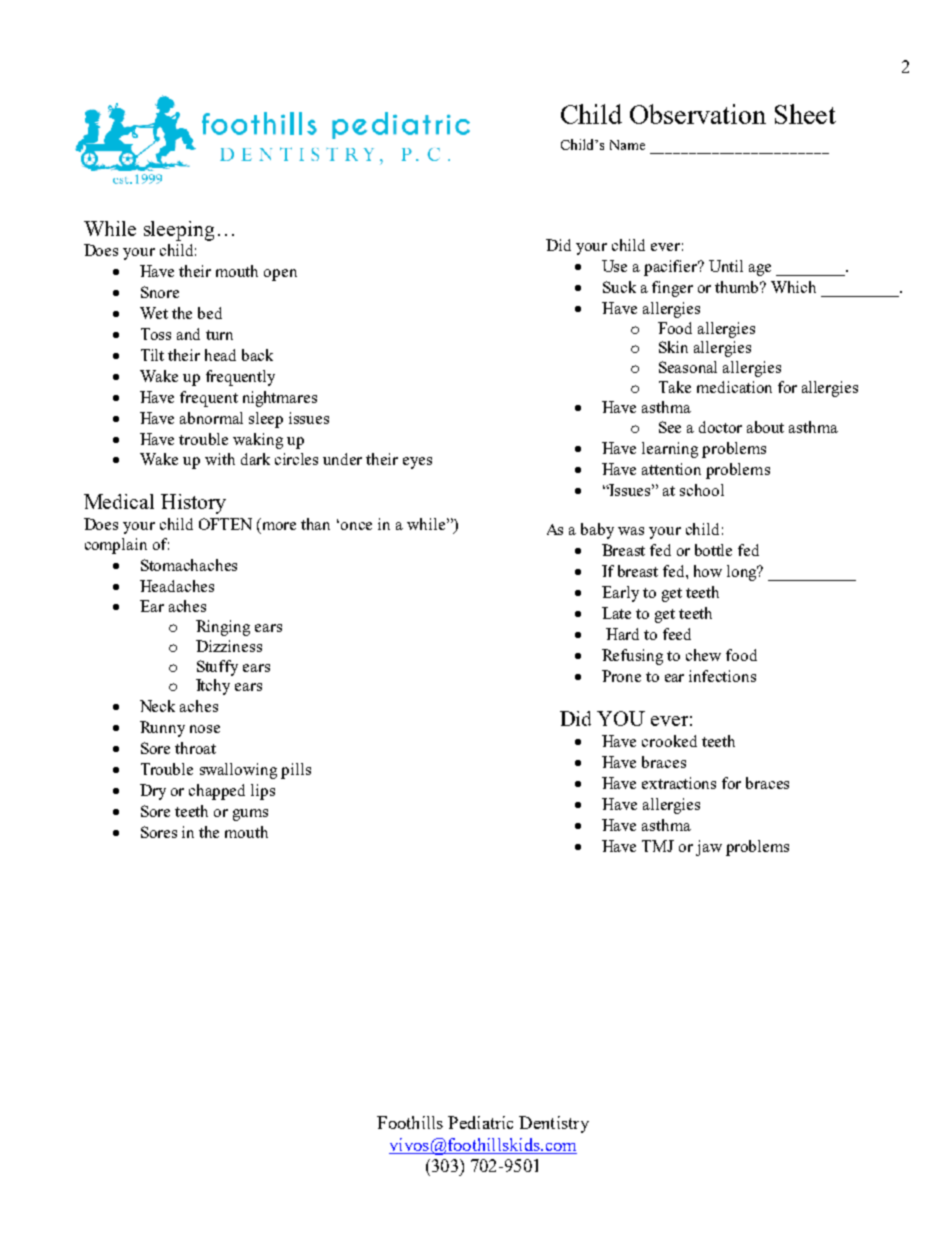 The width and height of the document is (952, 1233). I want to click on Pediatric, so click(480, 1122).
